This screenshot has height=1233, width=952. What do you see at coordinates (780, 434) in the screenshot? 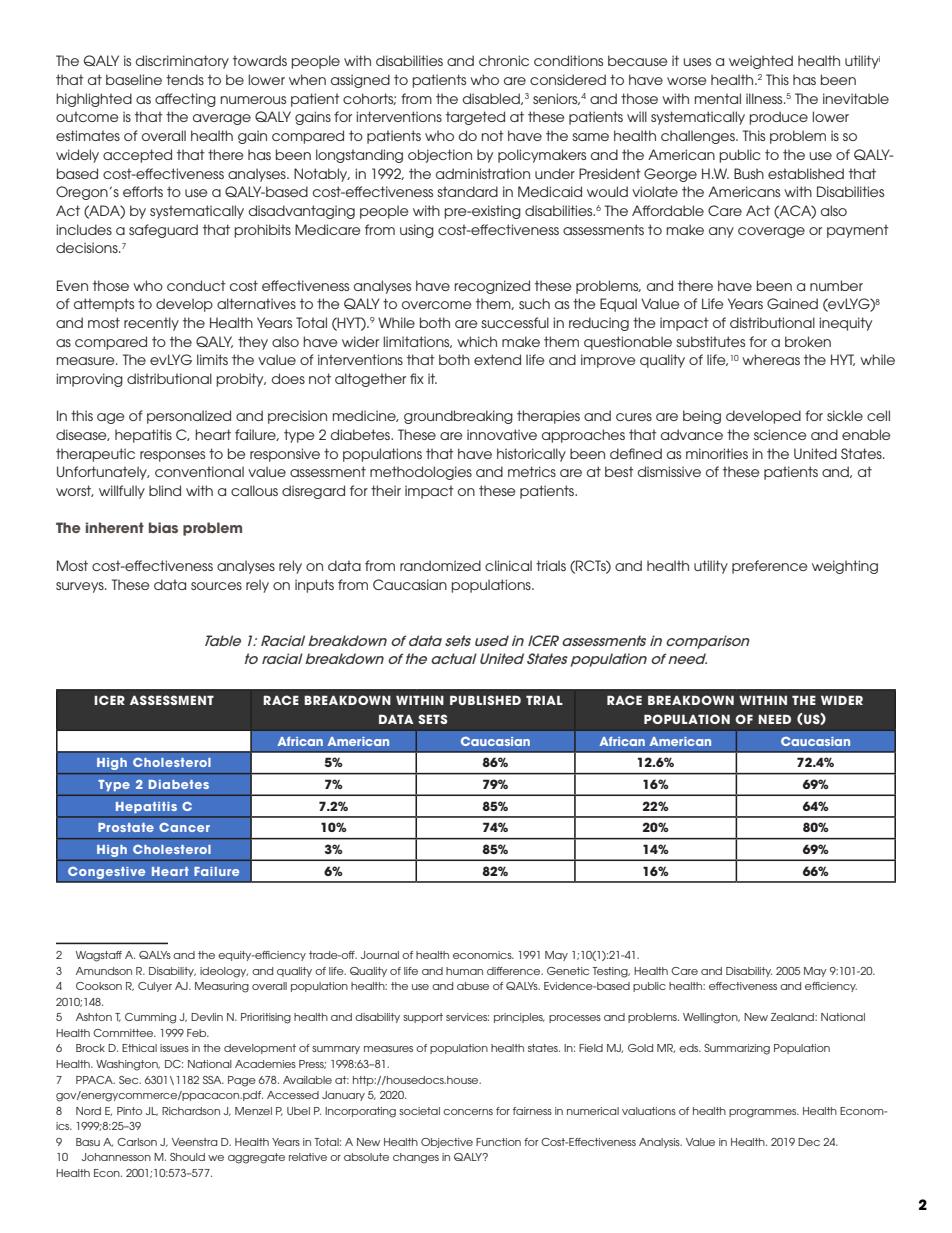
I see `science` at bounding box center [780, 434].
